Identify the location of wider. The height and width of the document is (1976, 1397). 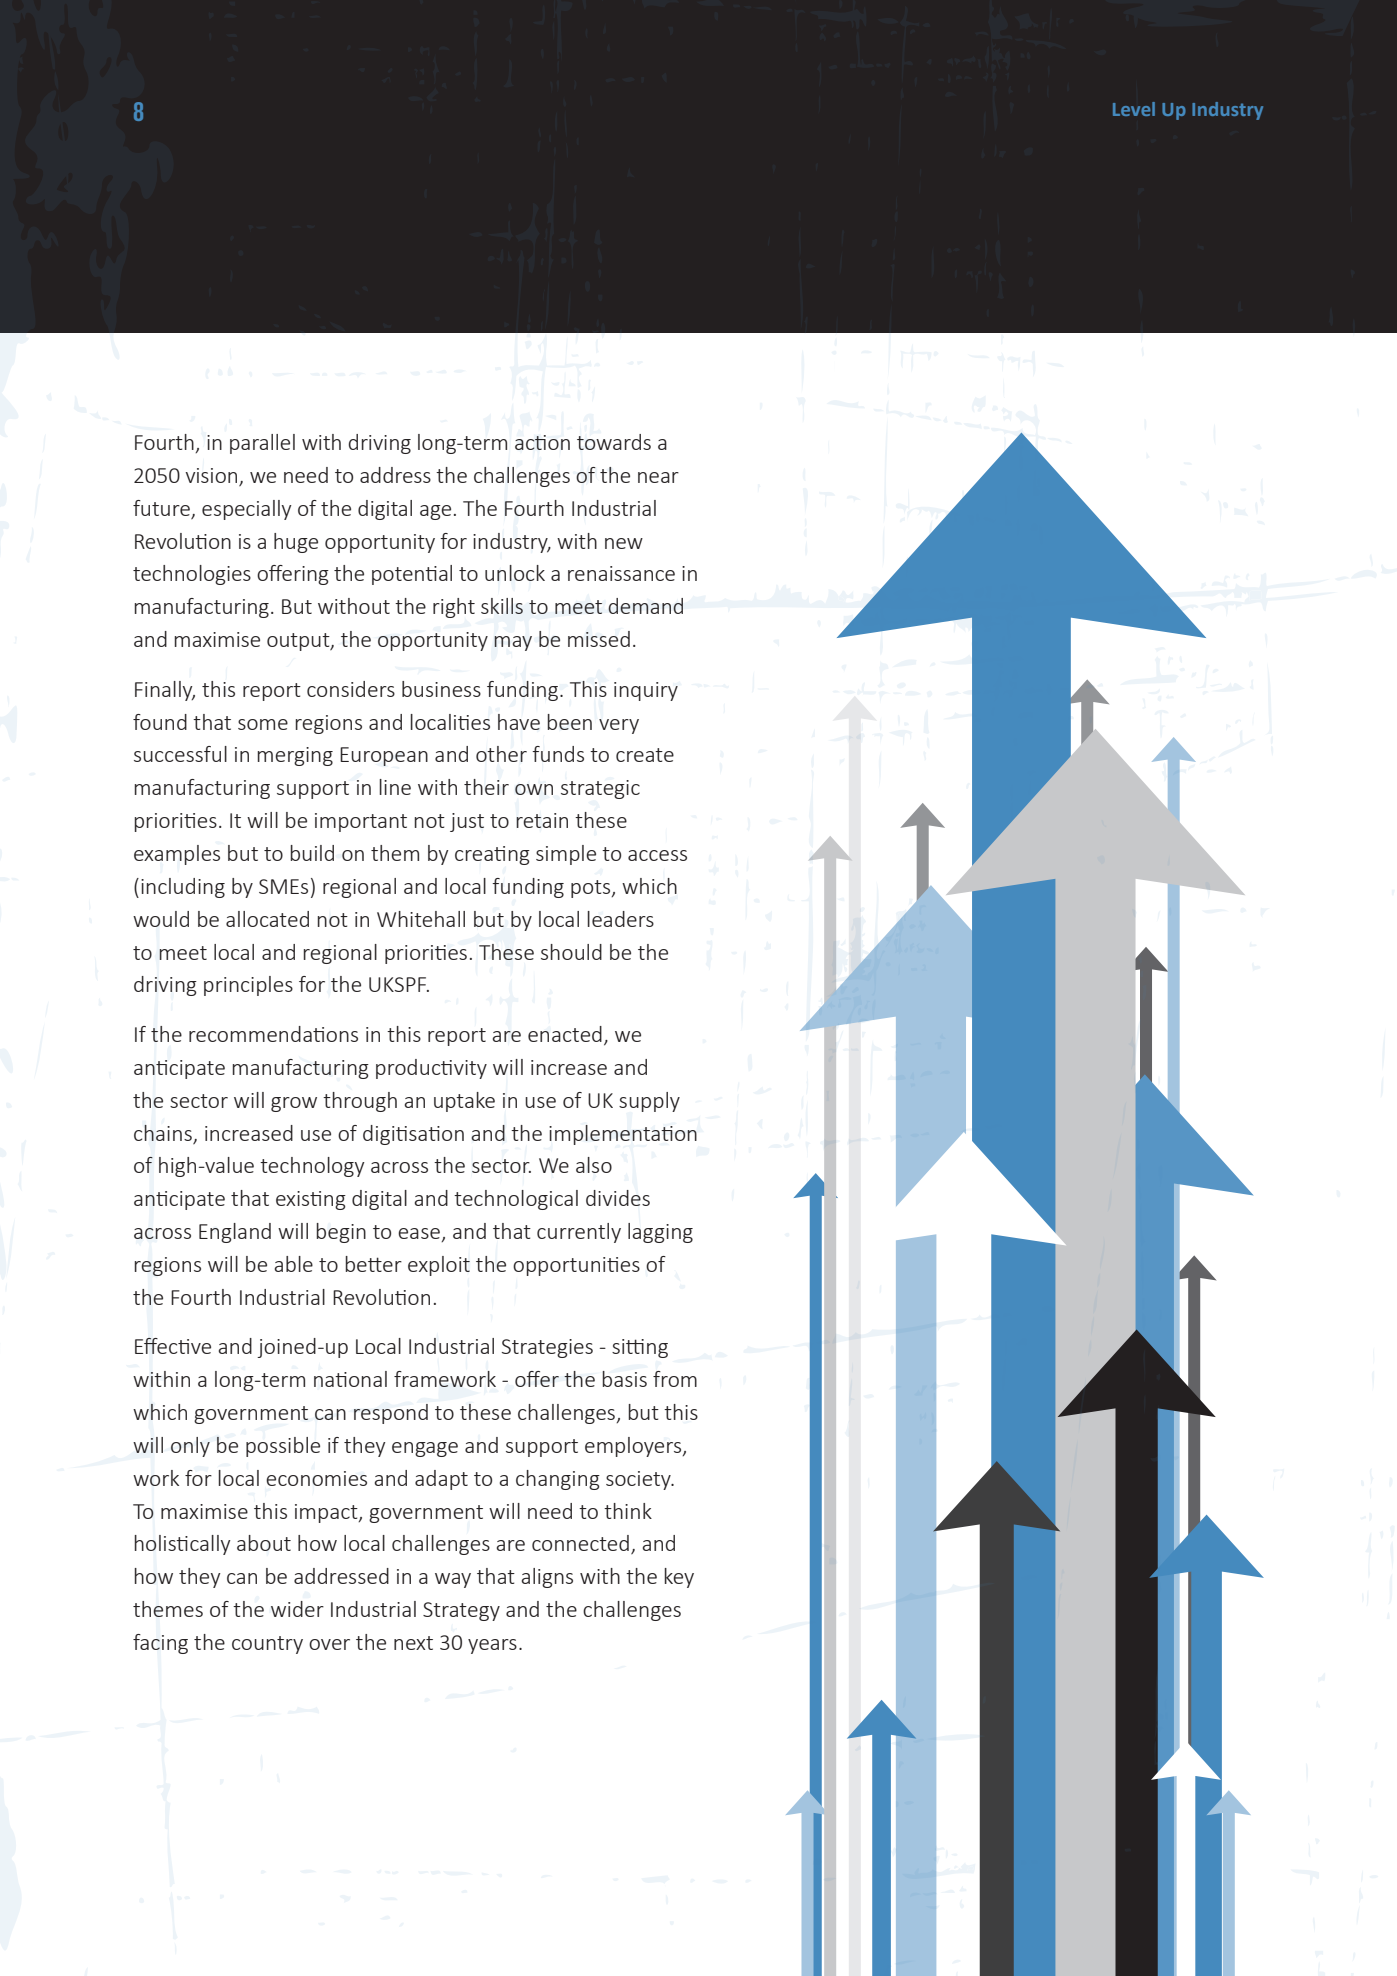
(297, 1609).
